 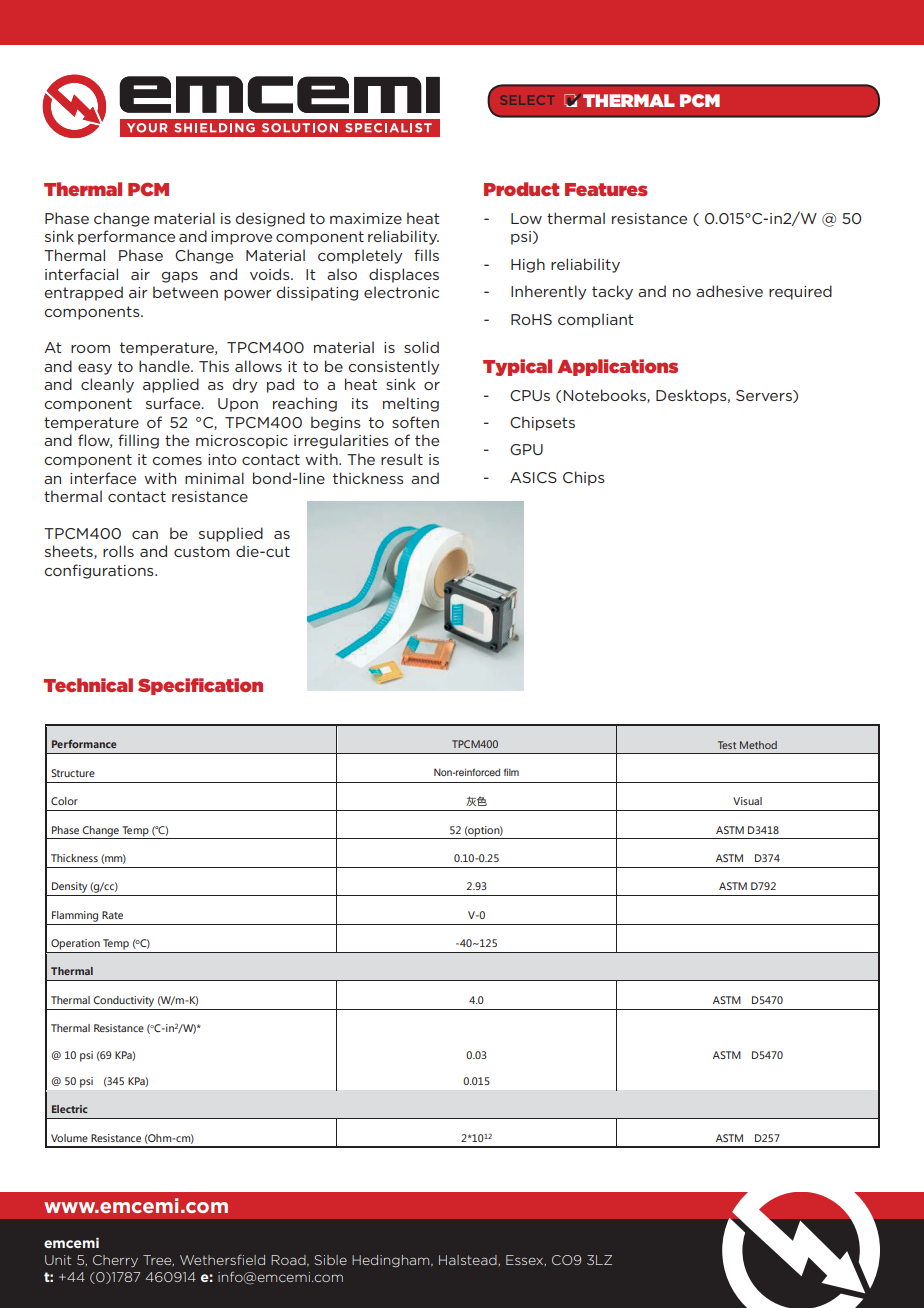 I want to click on Visual, so click(x=747, y=801).
